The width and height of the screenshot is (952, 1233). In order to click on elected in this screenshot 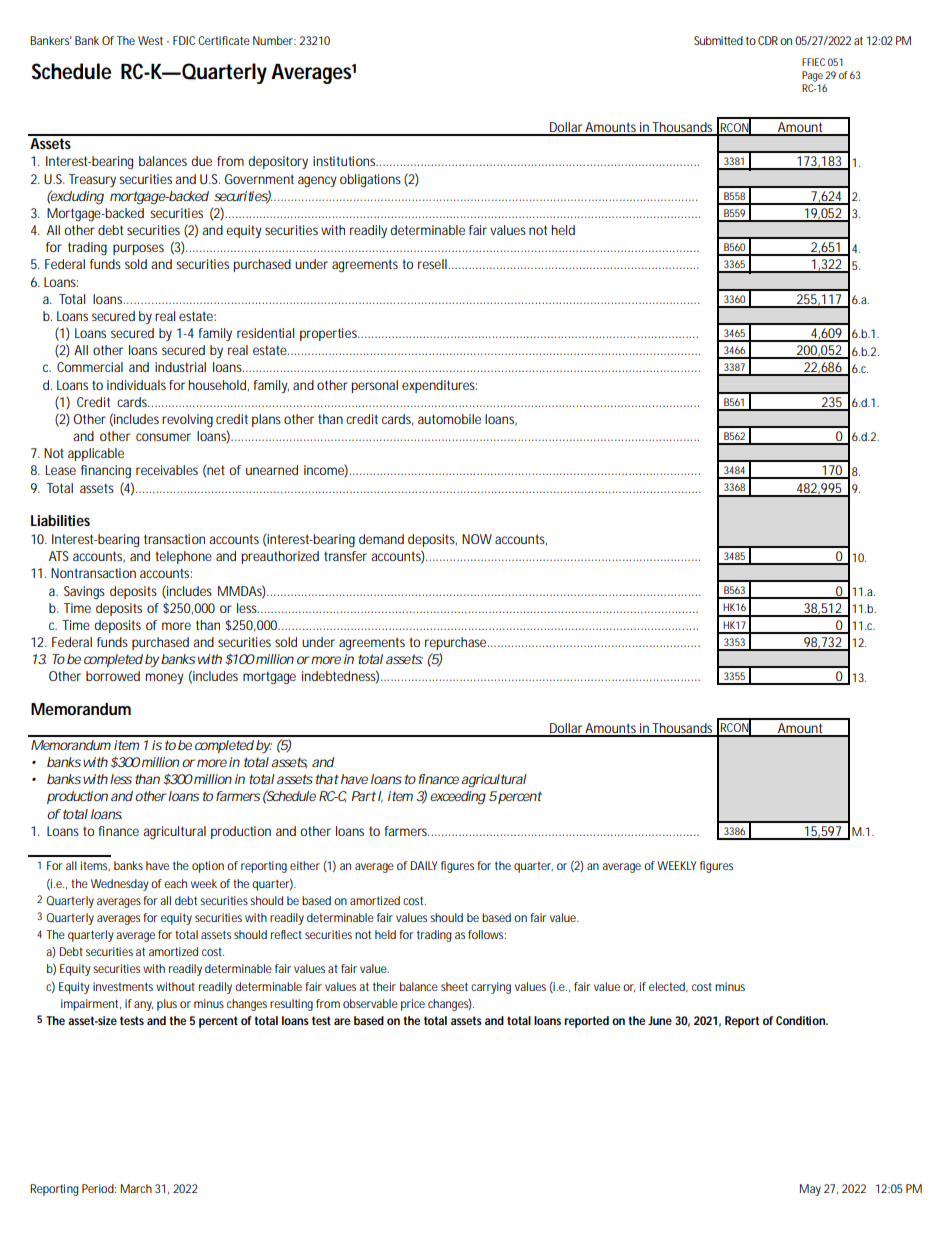, I will do `click(668, 987)`.
